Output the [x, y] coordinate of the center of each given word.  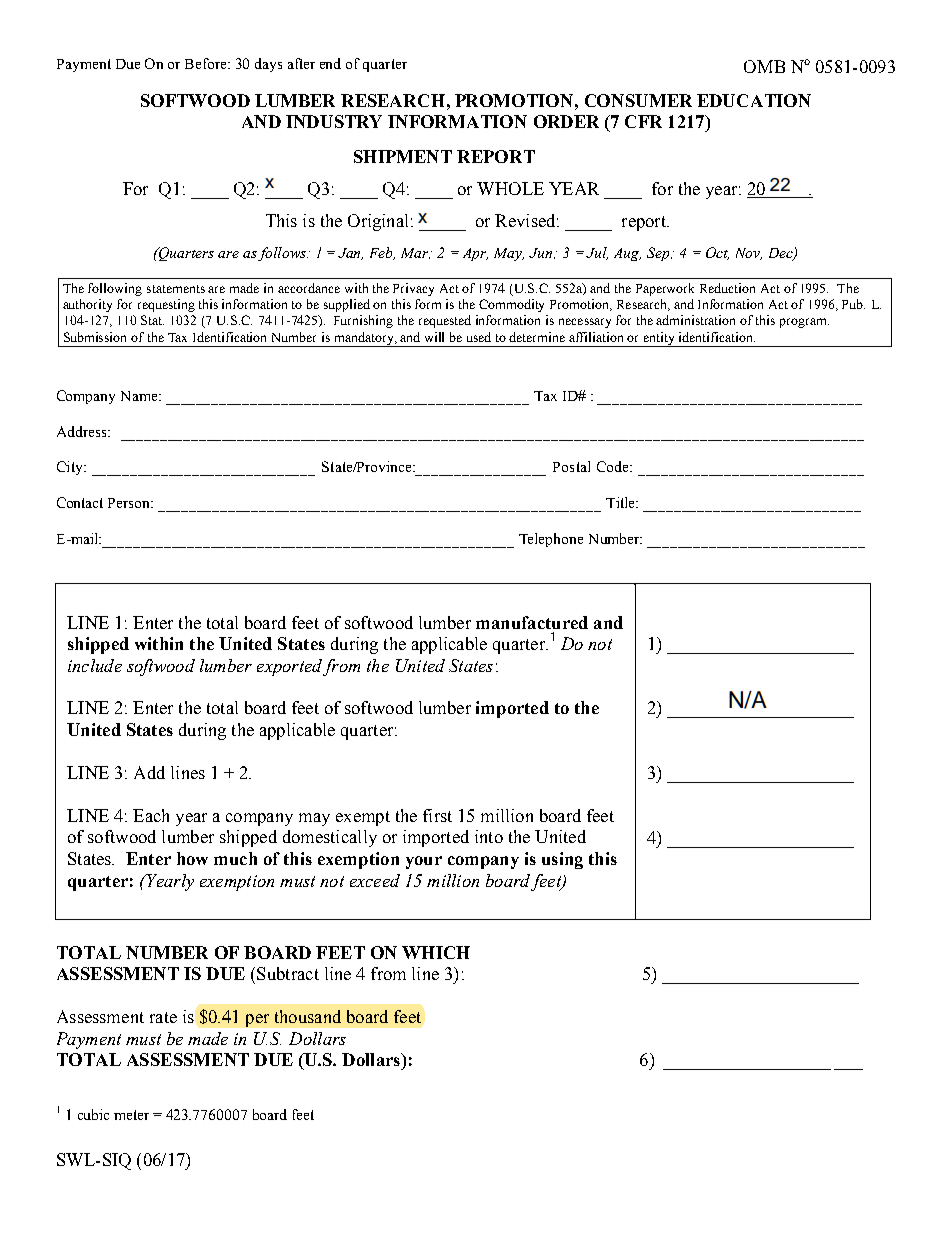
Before [207, 63]
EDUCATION [754, 100]
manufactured [532, 622]
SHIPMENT [403, 156]
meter [131, 1115]
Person [130, 503]
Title [621, 502]
